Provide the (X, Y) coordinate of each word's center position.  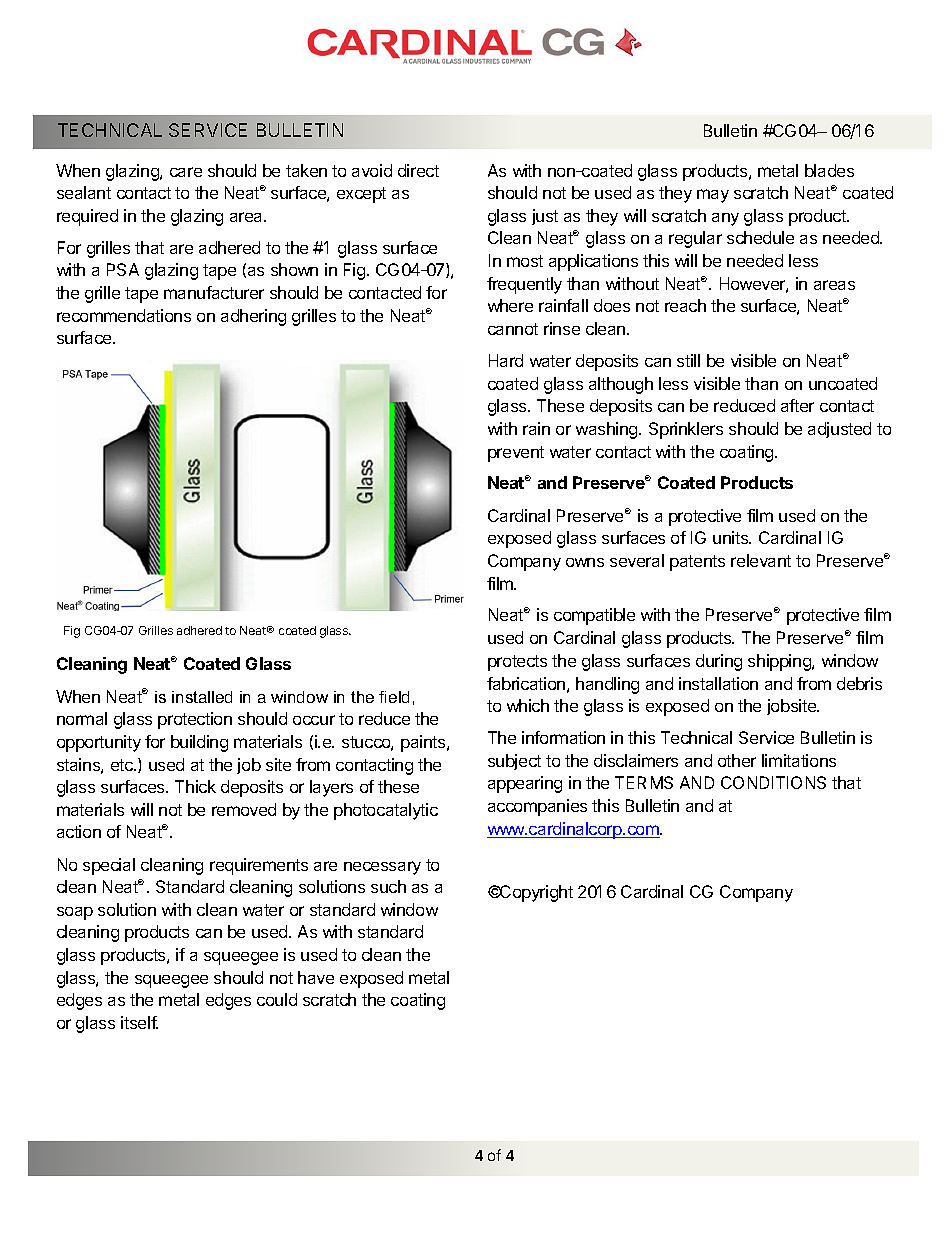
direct (418, 170)
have (316, 977)
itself (139, 1022)
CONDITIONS (773, 782)
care (186, 172)
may (713, 196)
